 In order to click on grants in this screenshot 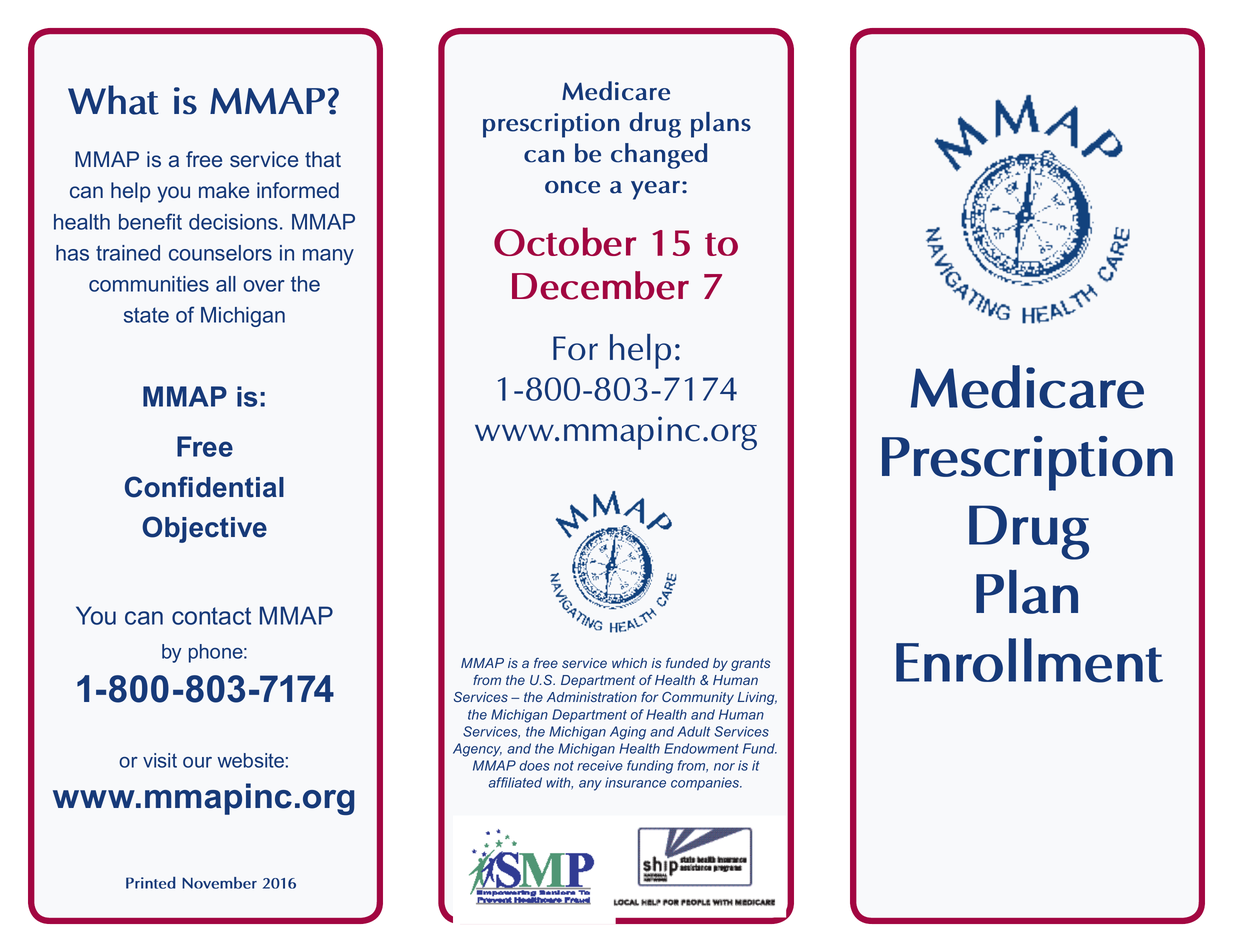, I will do `click(751, 664)`.
